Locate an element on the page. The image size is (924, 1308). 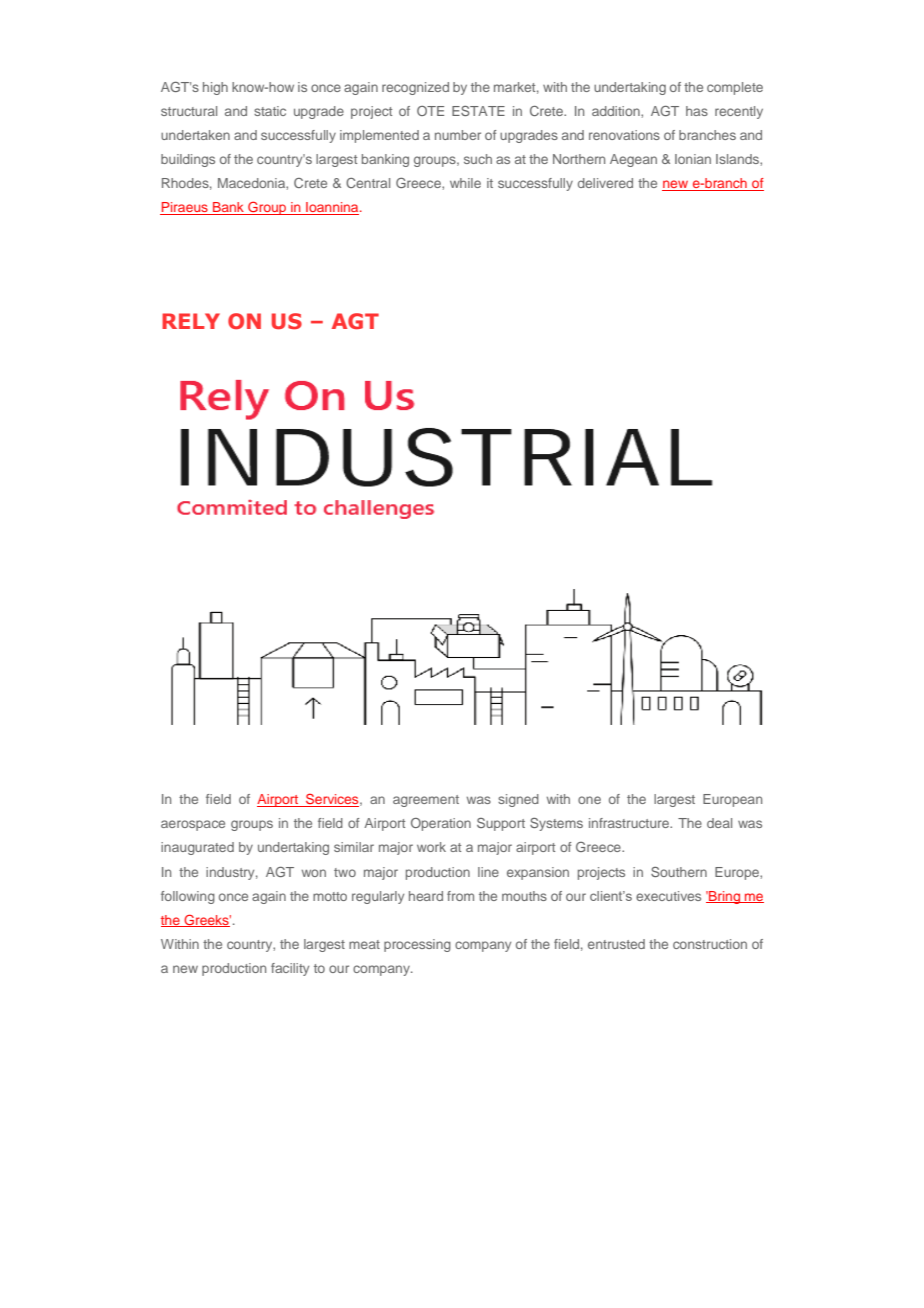
processing is located at coordinates (417, 945).
